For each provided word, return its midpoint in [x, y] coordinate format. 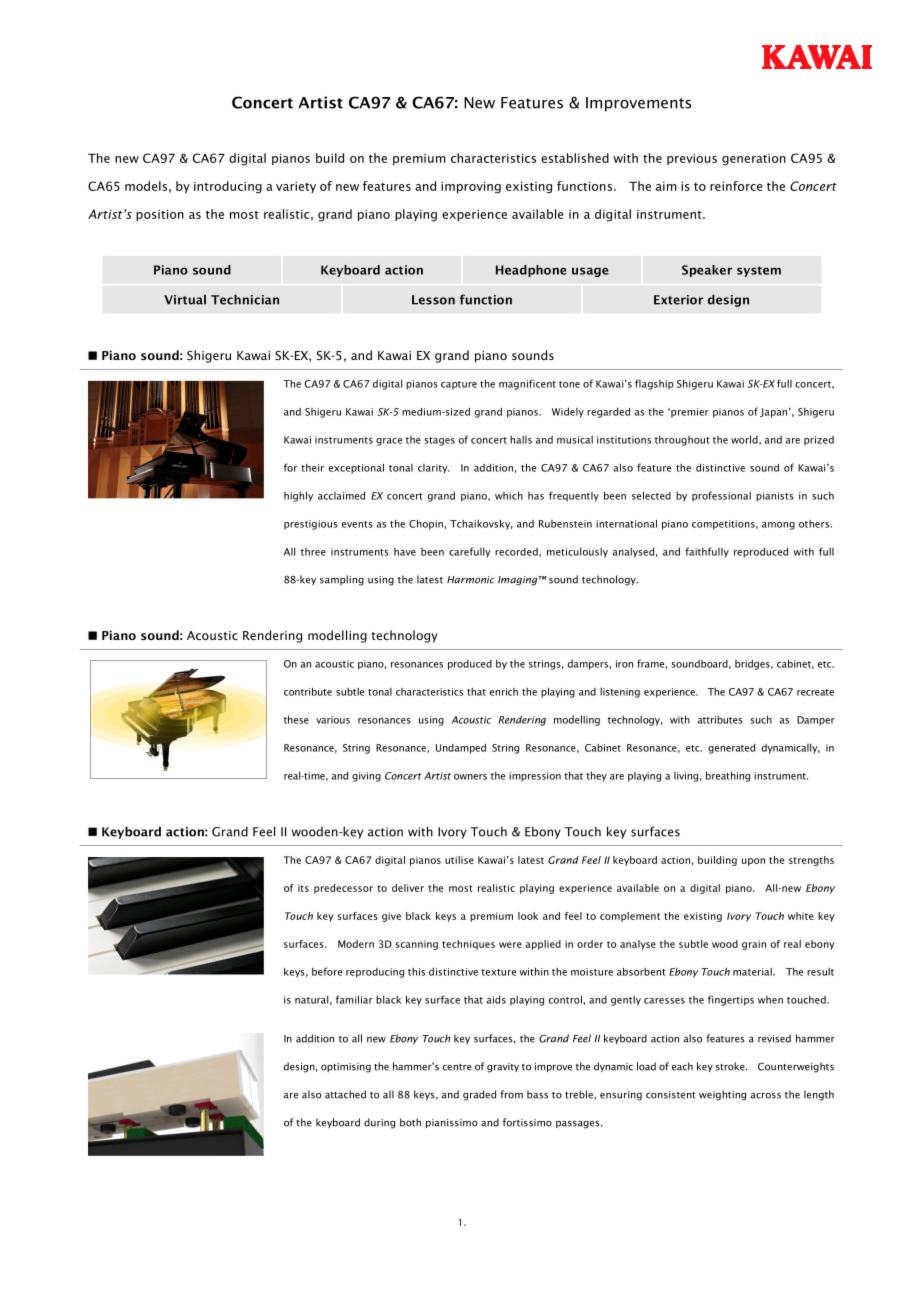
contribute [308, 691]
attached [345, 1094]
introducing [228, 187]
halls [521, 440]
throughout [682, 440]
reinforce [736, 186]
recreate [815, 692]
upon [753, 862]
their [312, 467]
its [303, 888]
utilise [459, 860]
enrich [504, 692]
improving [471, 187]
